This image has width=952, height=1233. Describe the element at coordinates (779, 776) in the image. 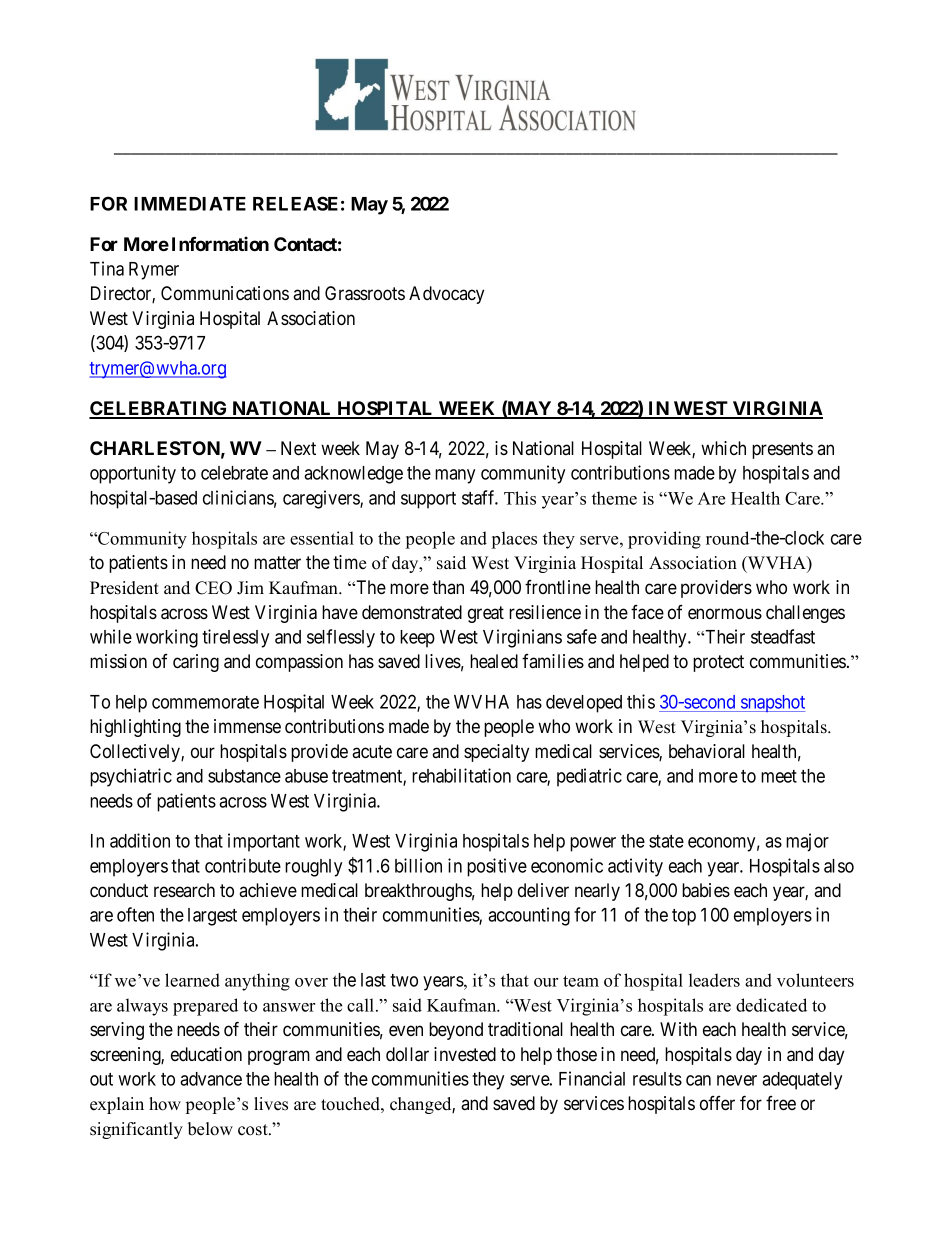

I see `meet` at that location.
